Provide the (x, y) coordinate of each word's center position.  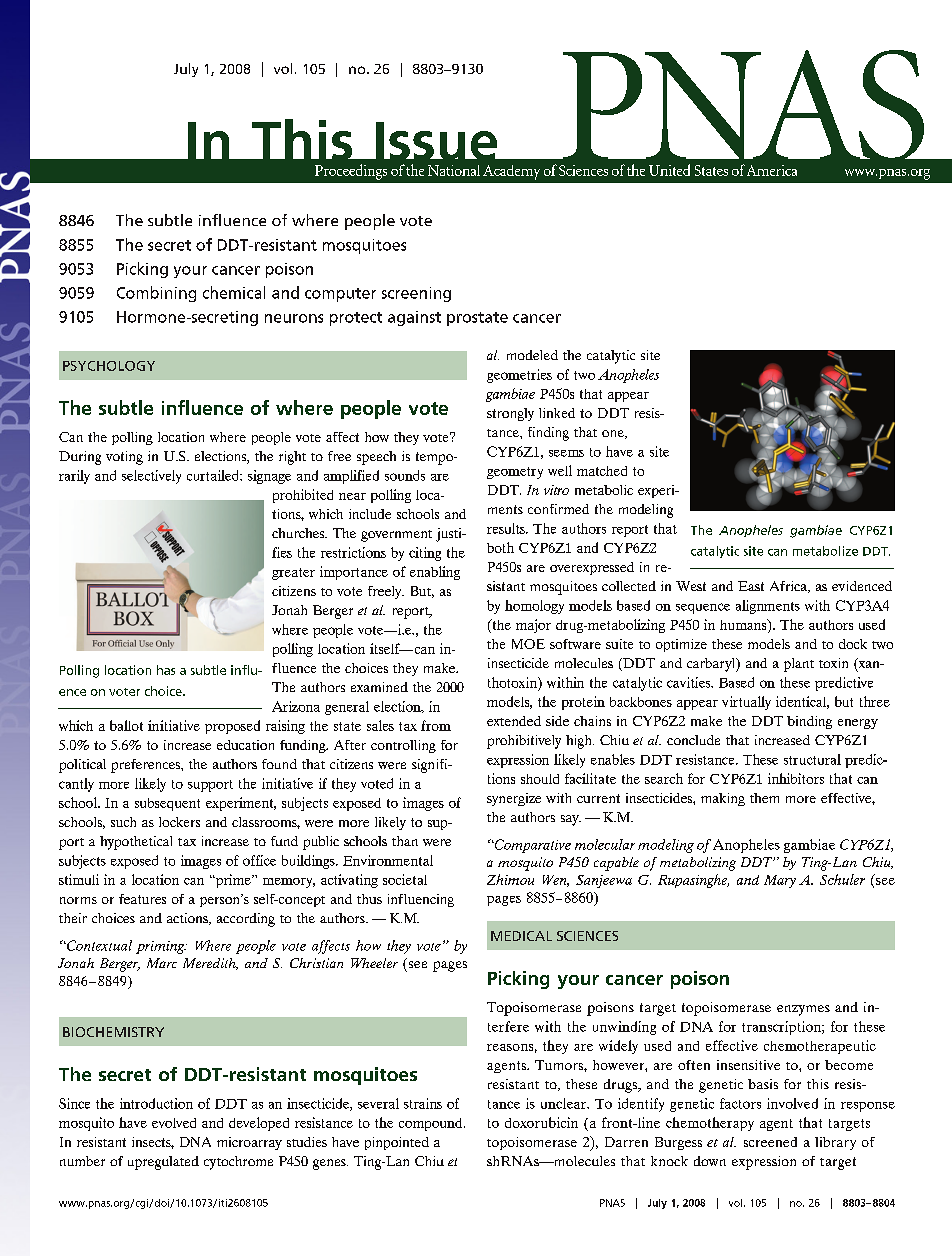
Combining (156, 294)
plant (799, 665)
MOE (528, 644)
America (772, 170)
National (454, 170)
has (166, 670)
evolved (174, 1123)
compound (432, 1124)
